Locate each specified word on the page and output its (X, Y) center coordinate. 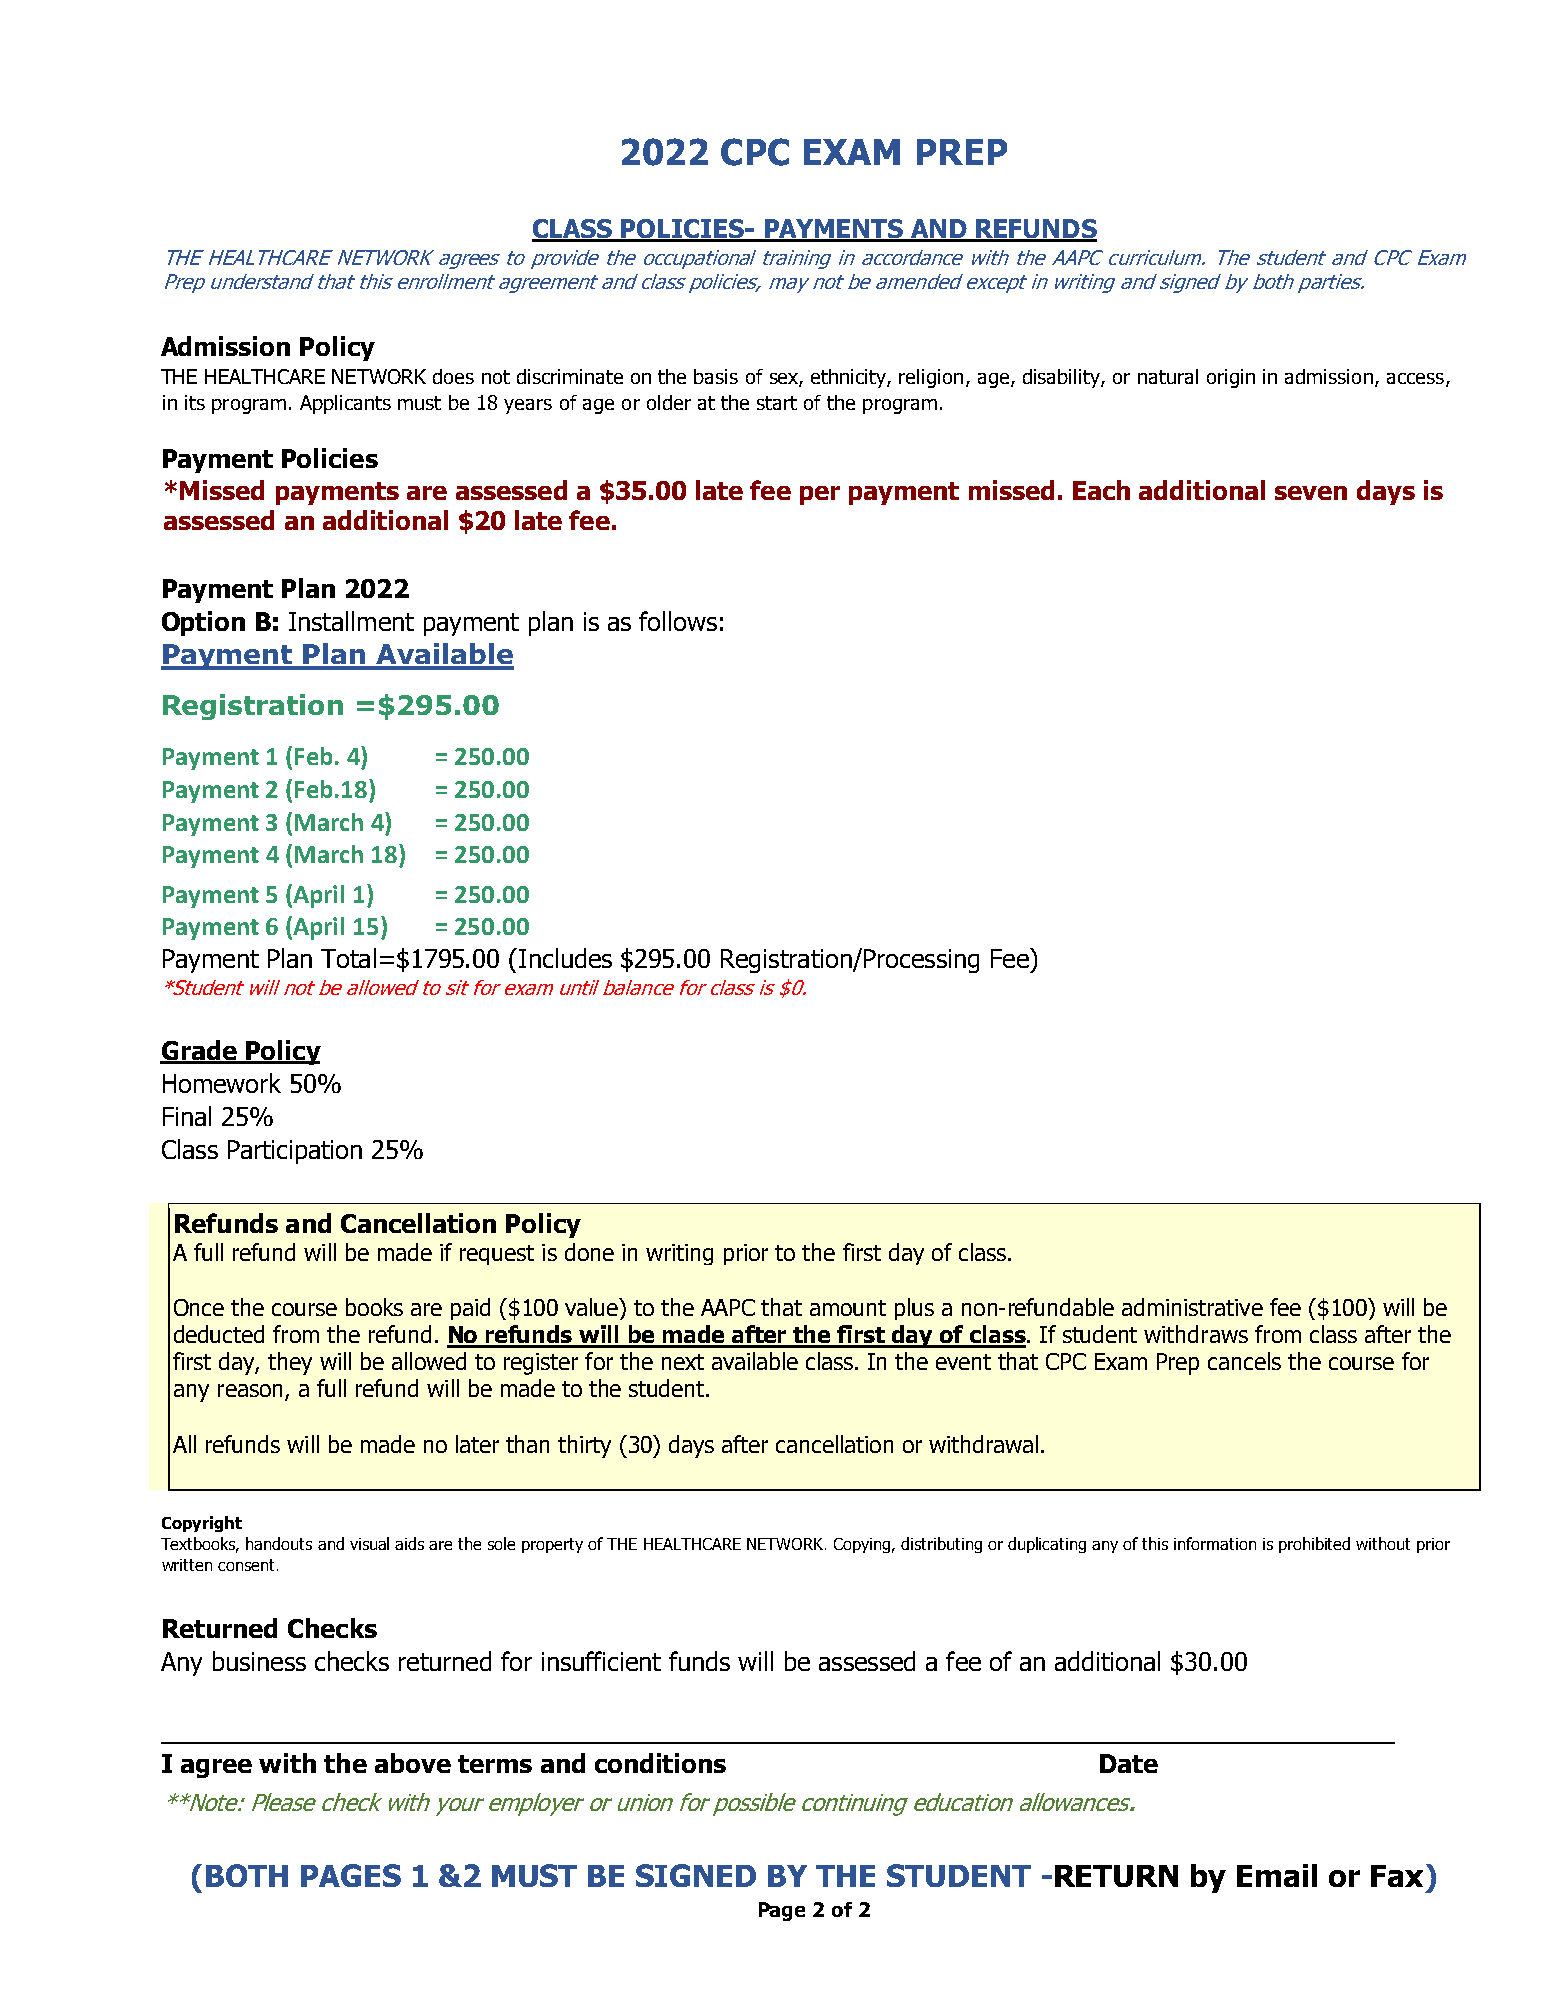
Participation (295, 1152)
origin (1231, 378)
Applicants (345, 404)
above (413, 1763)
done (589, 1252)
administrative (1192, 1307)
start (777, 403)
